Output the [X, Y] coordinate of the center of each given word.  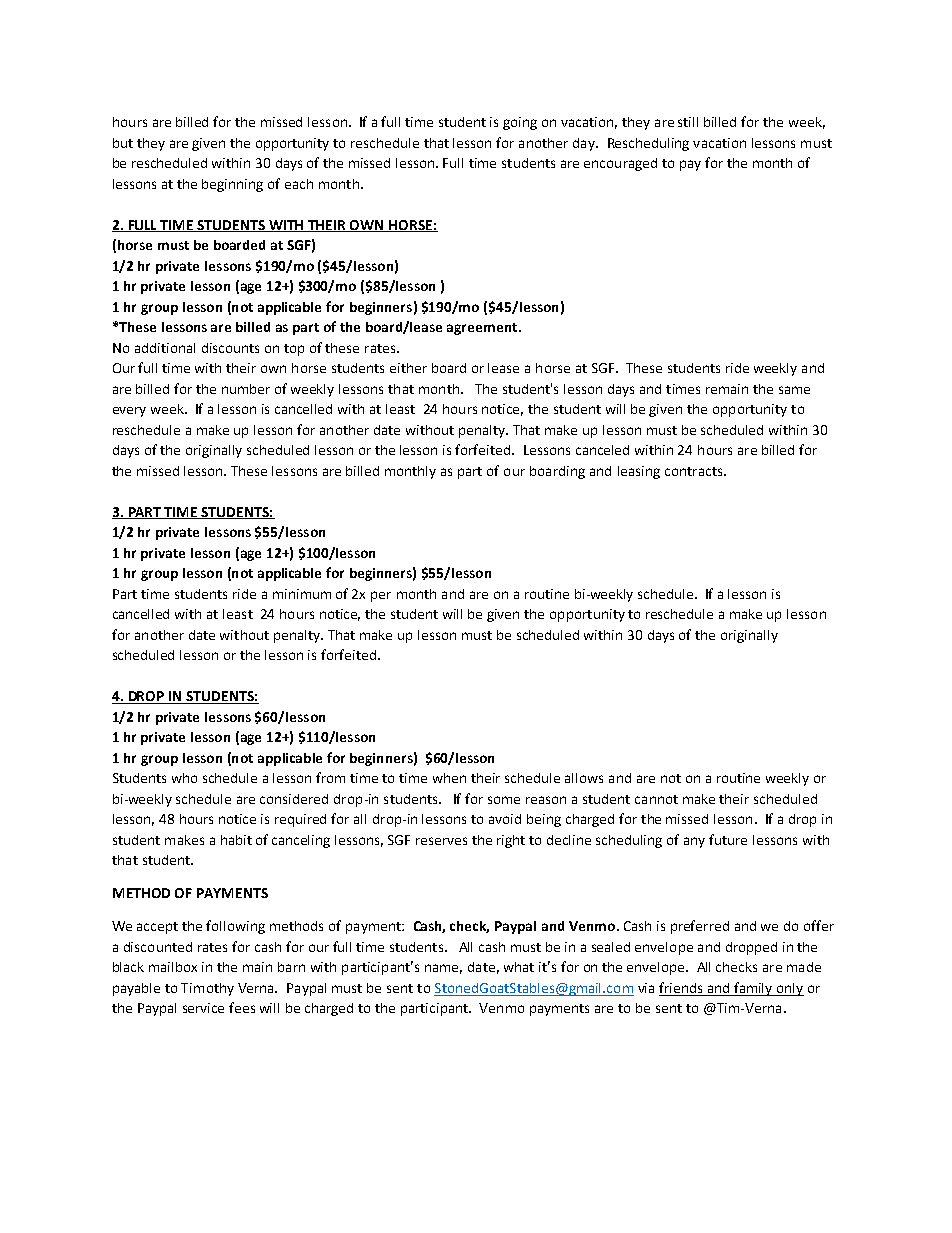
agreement [483, 329]
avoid [505, 819]
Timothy [207, 989]
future [728, 839]
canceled [602, 450]
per [381, 596]
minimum [302, 594]
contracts [695, 471]
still [688, 122]
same [794, 390]
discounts [230, 348]
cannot [656, 799]
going [520, 123]
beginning [232, 185]
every [129, 412]
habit [236, 840]
